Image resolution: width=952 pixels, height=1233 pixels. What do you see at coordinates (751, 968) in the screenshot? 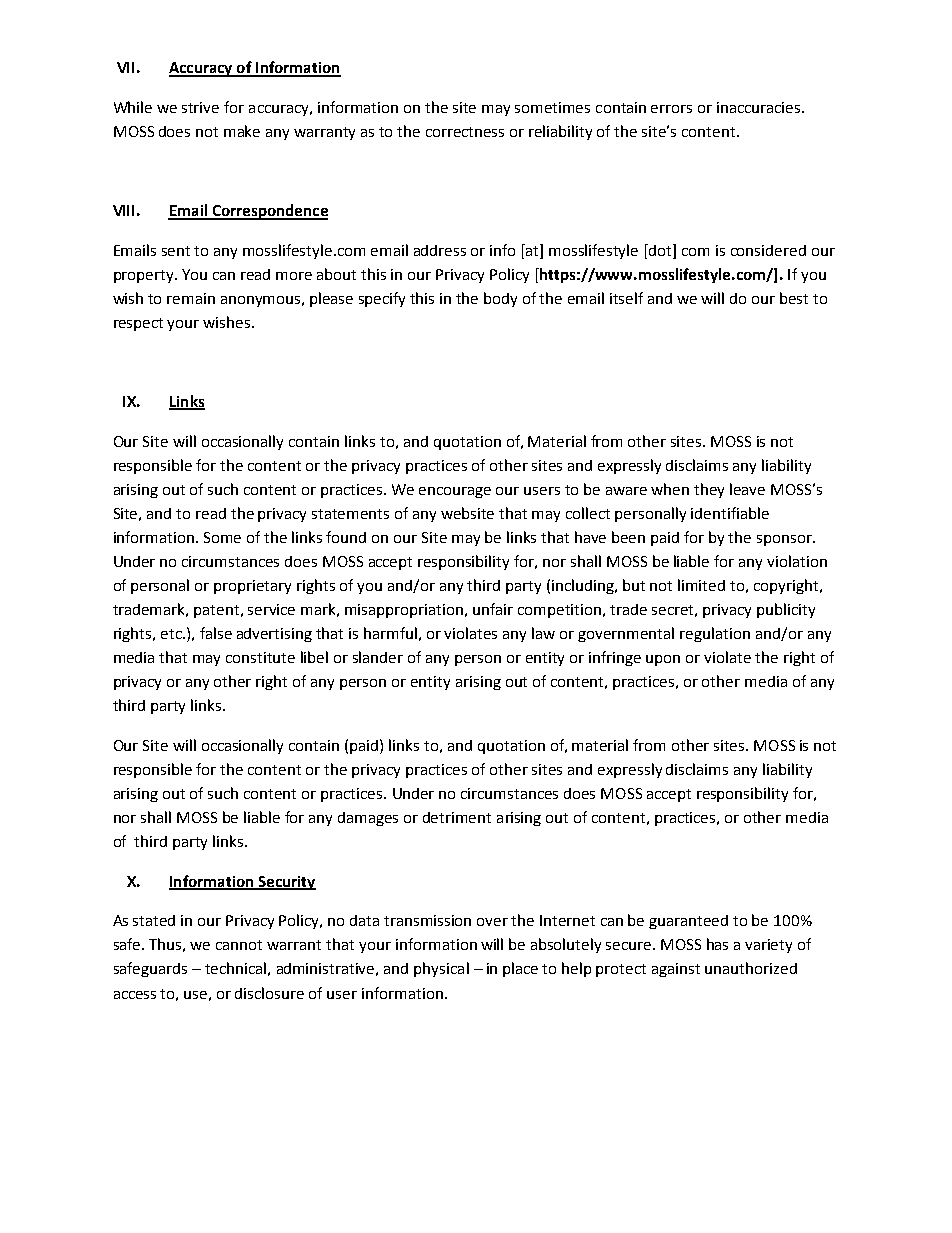
I see `unauthorized` at bounding box center [751, 968].
